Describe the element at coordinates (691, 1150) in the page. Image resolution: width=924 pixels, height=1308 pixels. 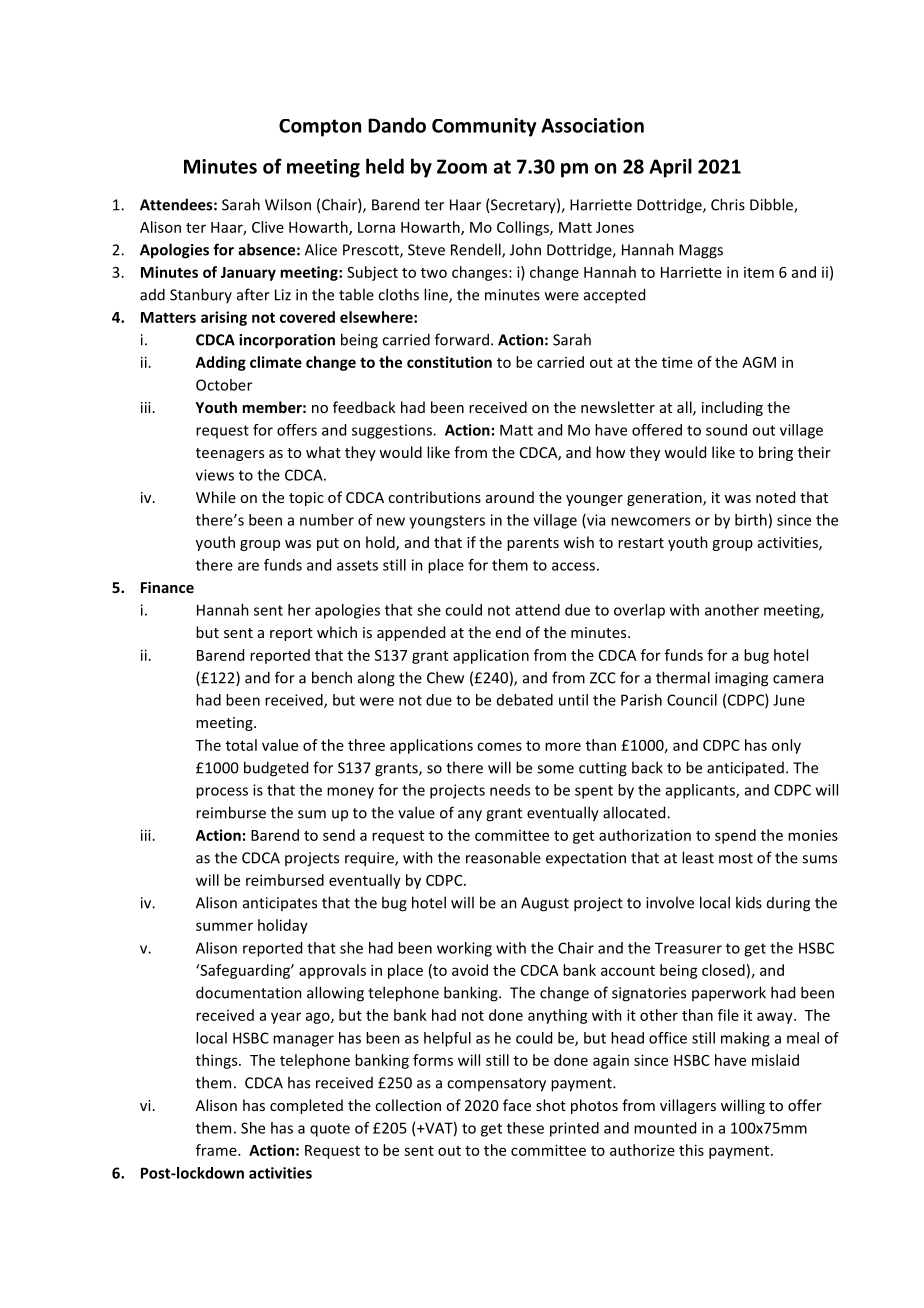
I see `this` at that location.
